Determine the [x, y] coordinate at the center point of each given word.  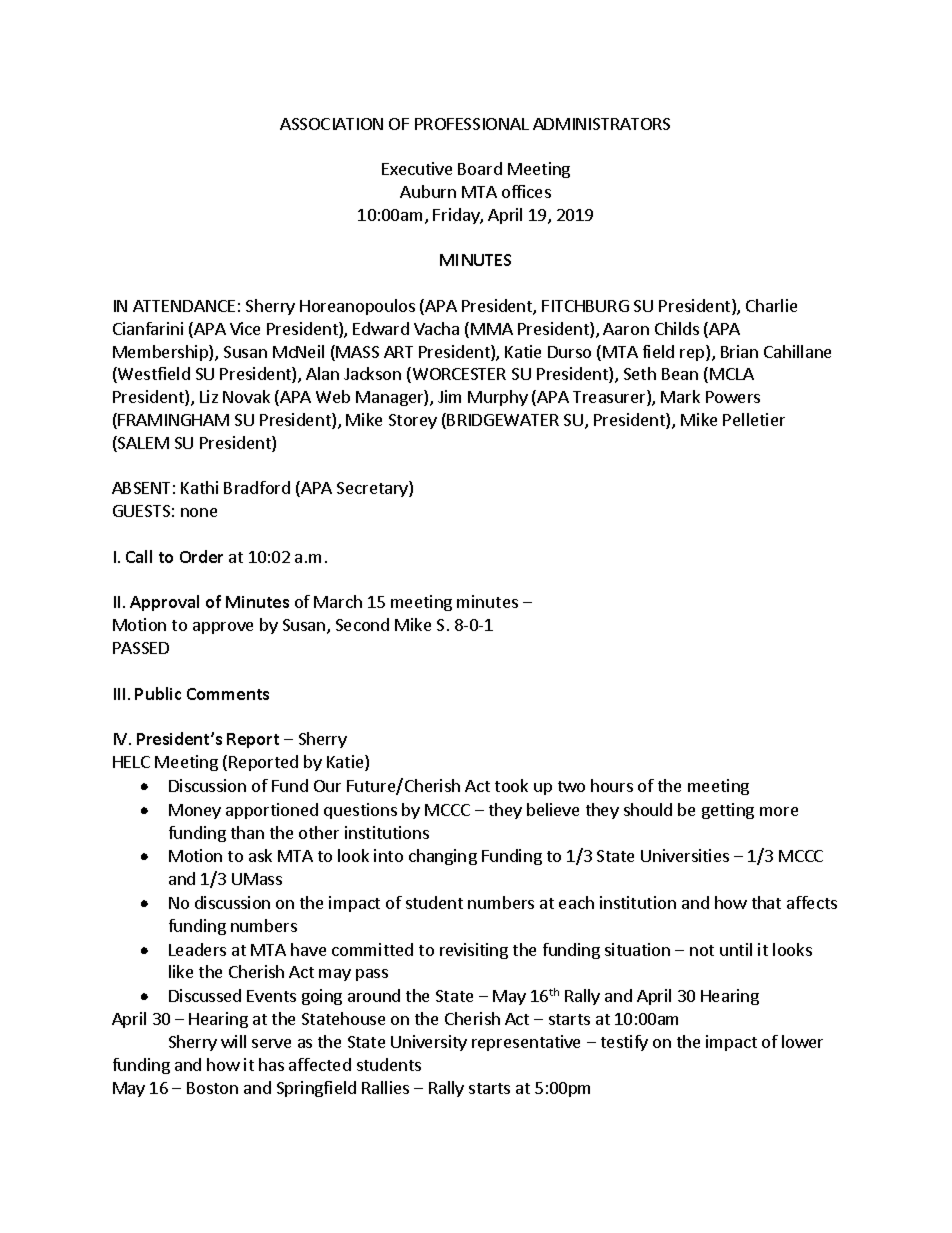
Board [480, 168]
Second [362, 624]
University [429, 1043]
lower [802, 1041]
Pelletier [754, 419]
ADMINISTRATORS [601, 124]
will [233, 1041]
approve [223, 628]
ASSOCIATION [331, 124]
